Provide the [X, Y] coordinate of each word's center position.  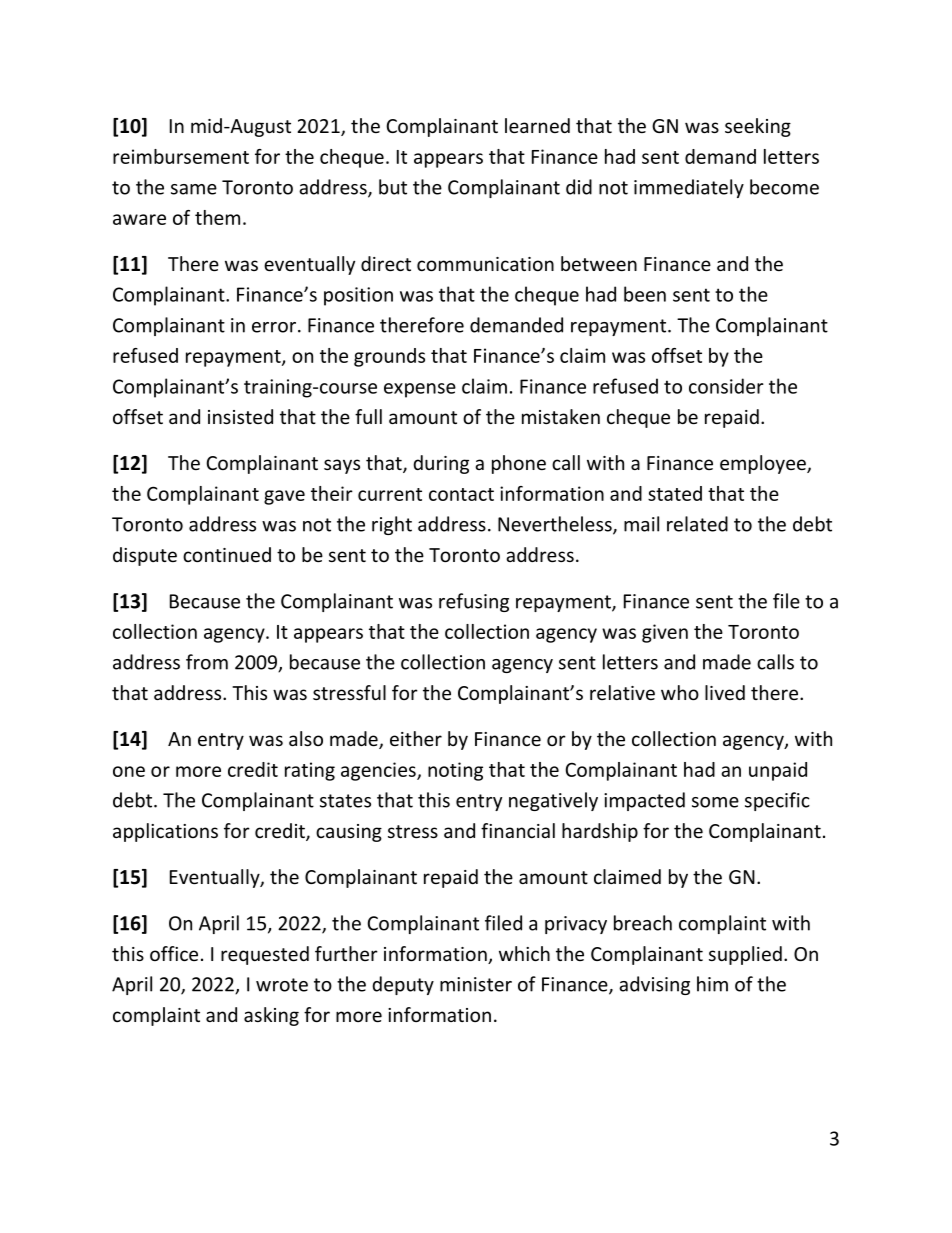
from [207, 662]
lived [725, 692]
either [416, 738]
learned [537, 125]
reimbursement [181, 156]
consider [726, 386]
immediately [689, 188]
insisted [240, 416]
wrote [282, 985]
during [441, 464]
